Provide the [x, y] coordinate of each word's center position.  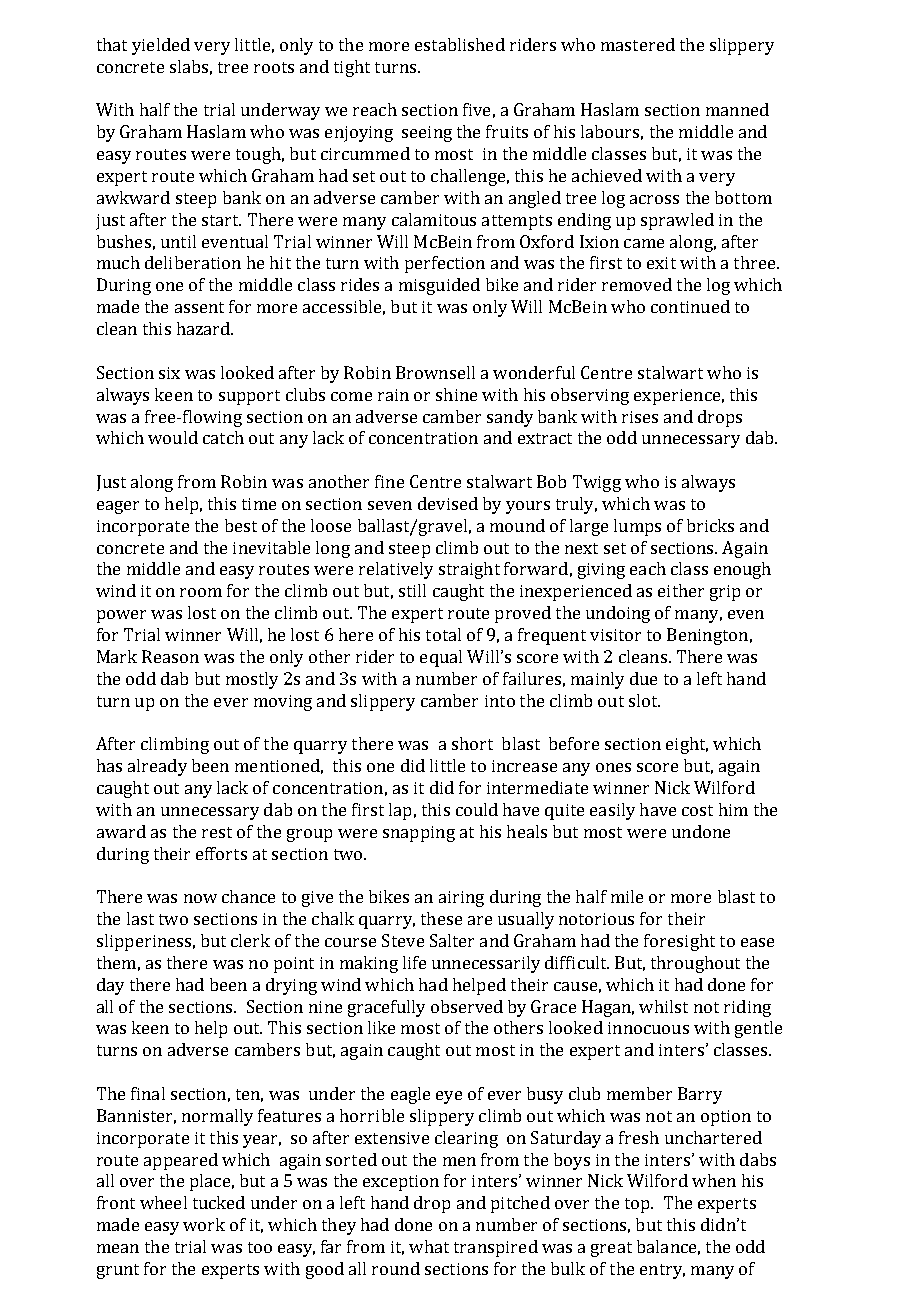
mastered [638, 44]
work [204, 1224]
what [429, 1246]
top [638, 1205]
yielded [161, 46]
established [460, 44]
